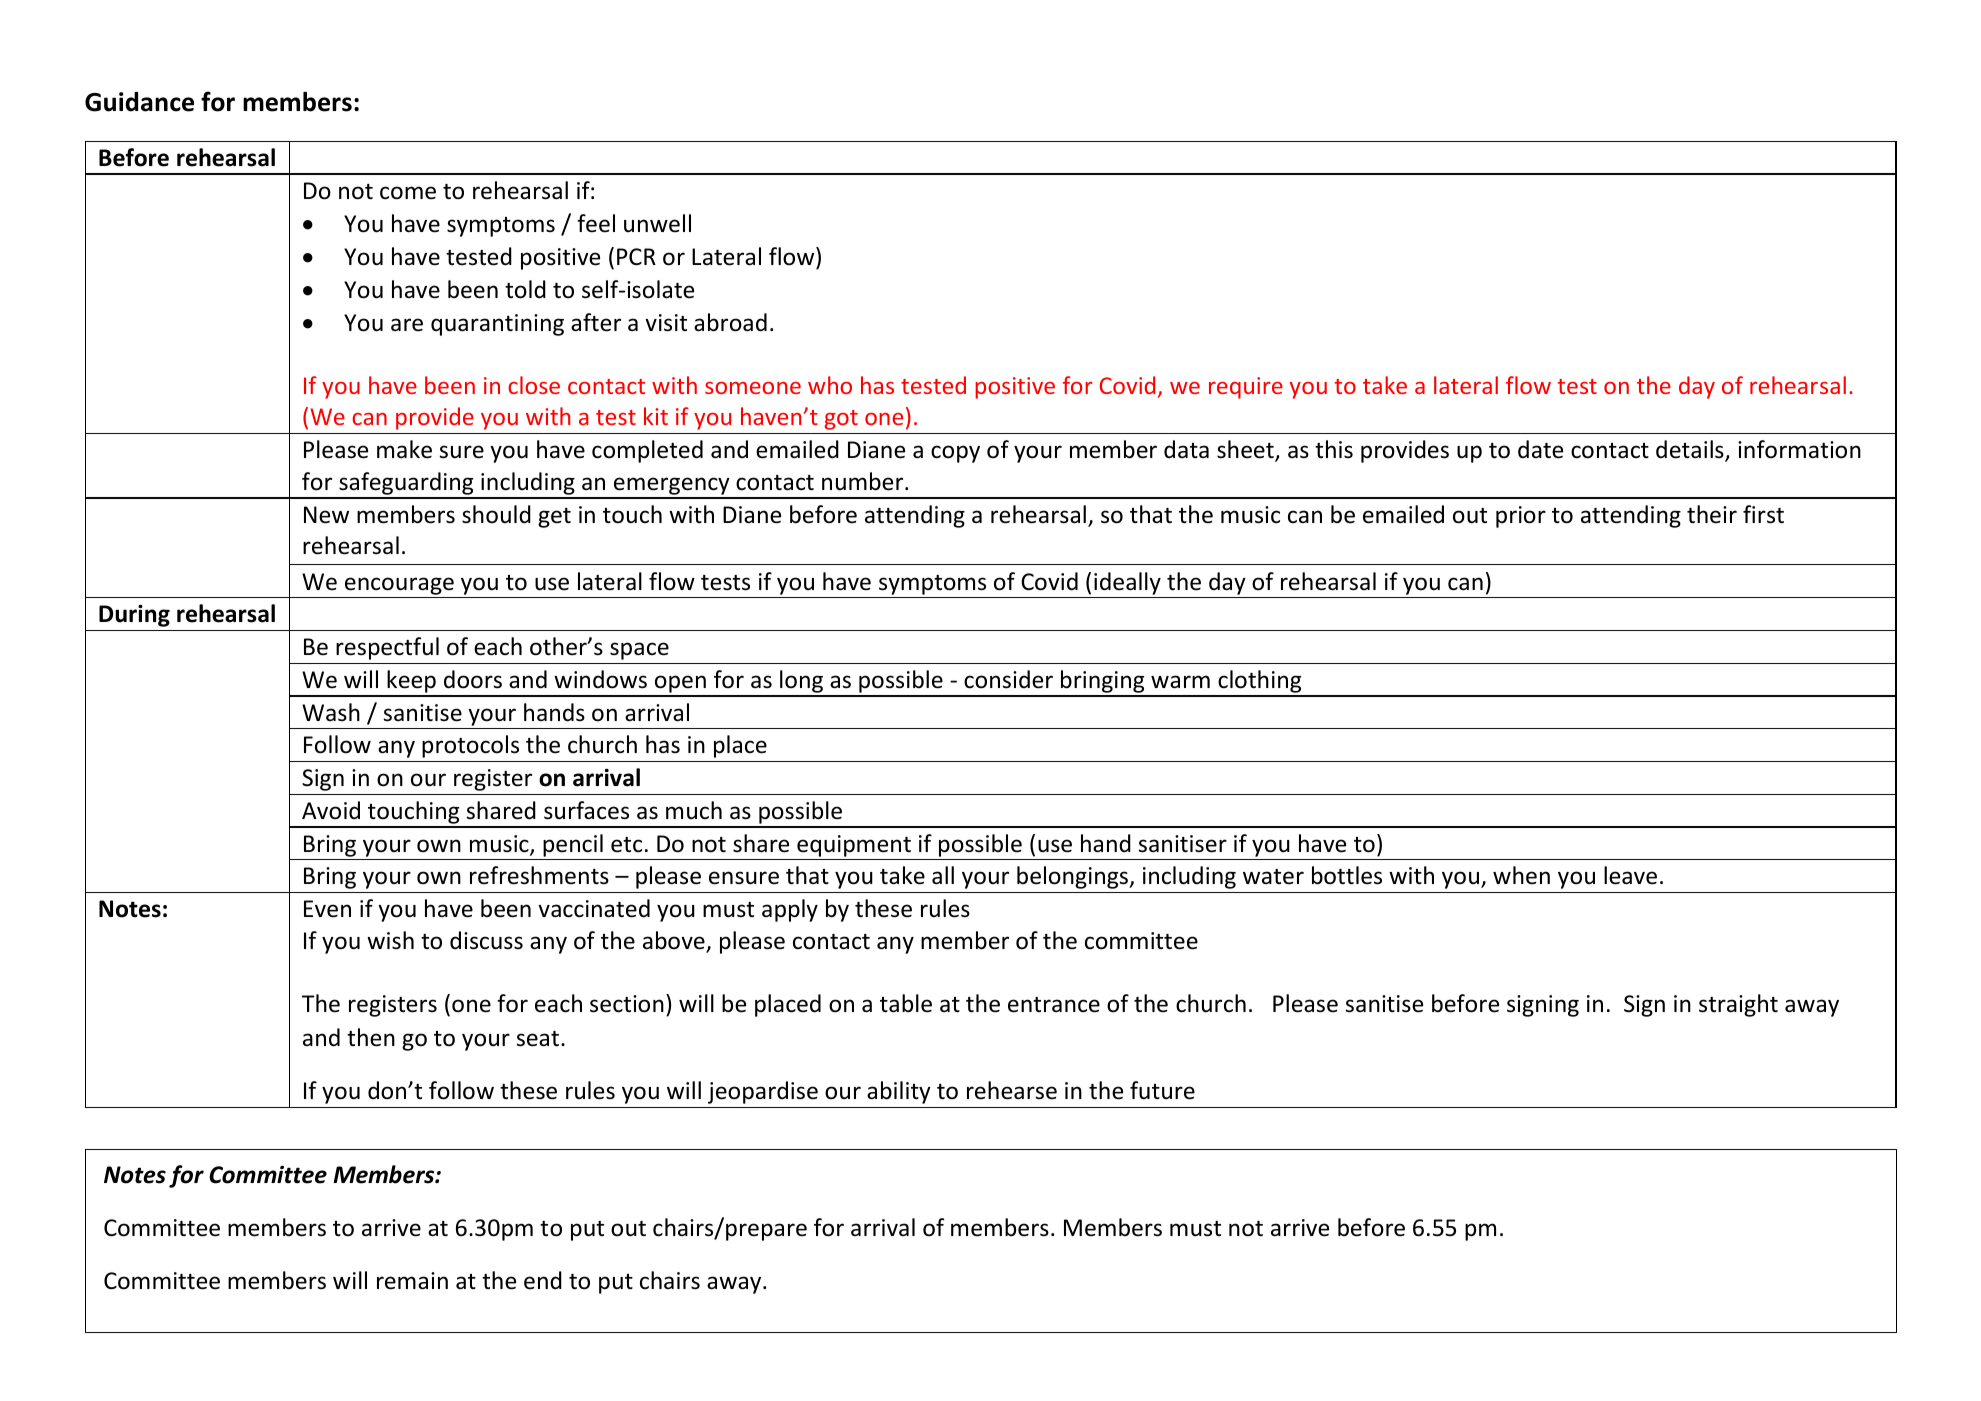 Image resolution: width=1981 pixels, height=1401 pixels. Describe the element at coordinates (412, 1281) in the screenshot. I see `remain` at that location.
